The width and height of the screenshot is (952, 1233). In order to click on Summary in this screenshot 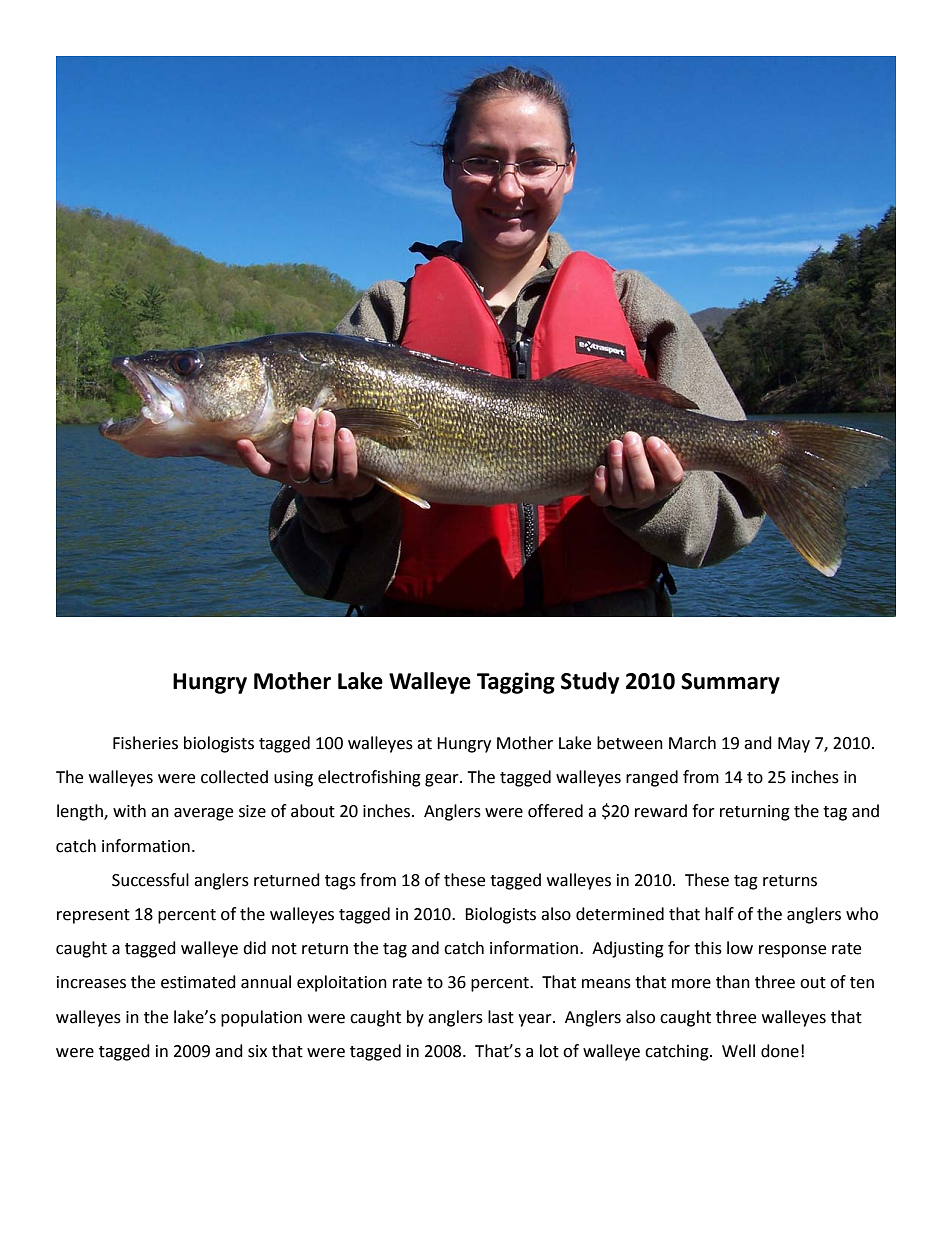, I will do `click(730, 683)`.
